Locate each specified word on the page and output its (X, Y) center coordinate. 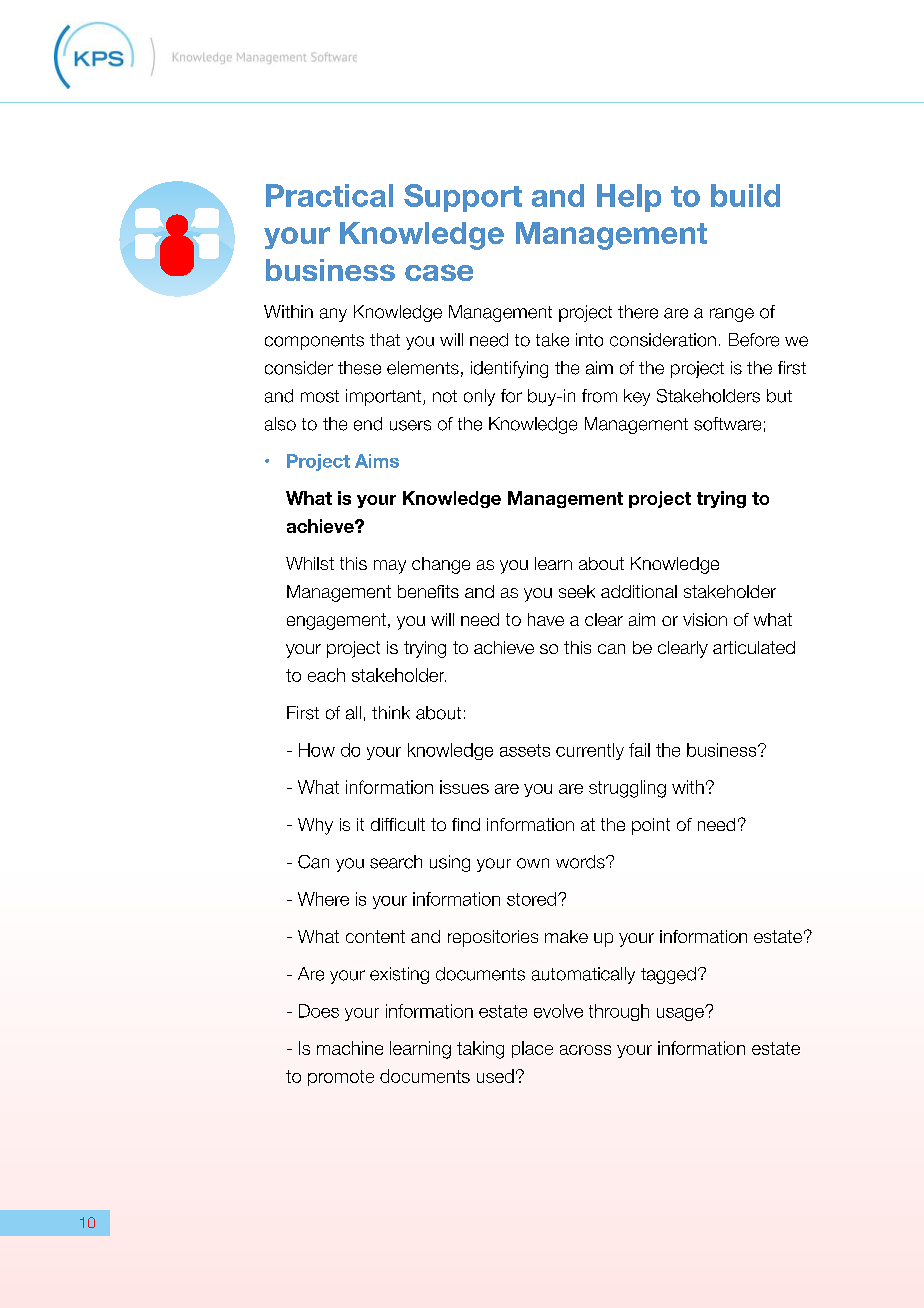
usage (681, 1014)
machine (350, 1048)
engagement (336, 621)
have (546, 619)
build (745, 195)
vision (705, 619)
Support (463, 198)
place (532, 1049)
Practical (329, 195)
